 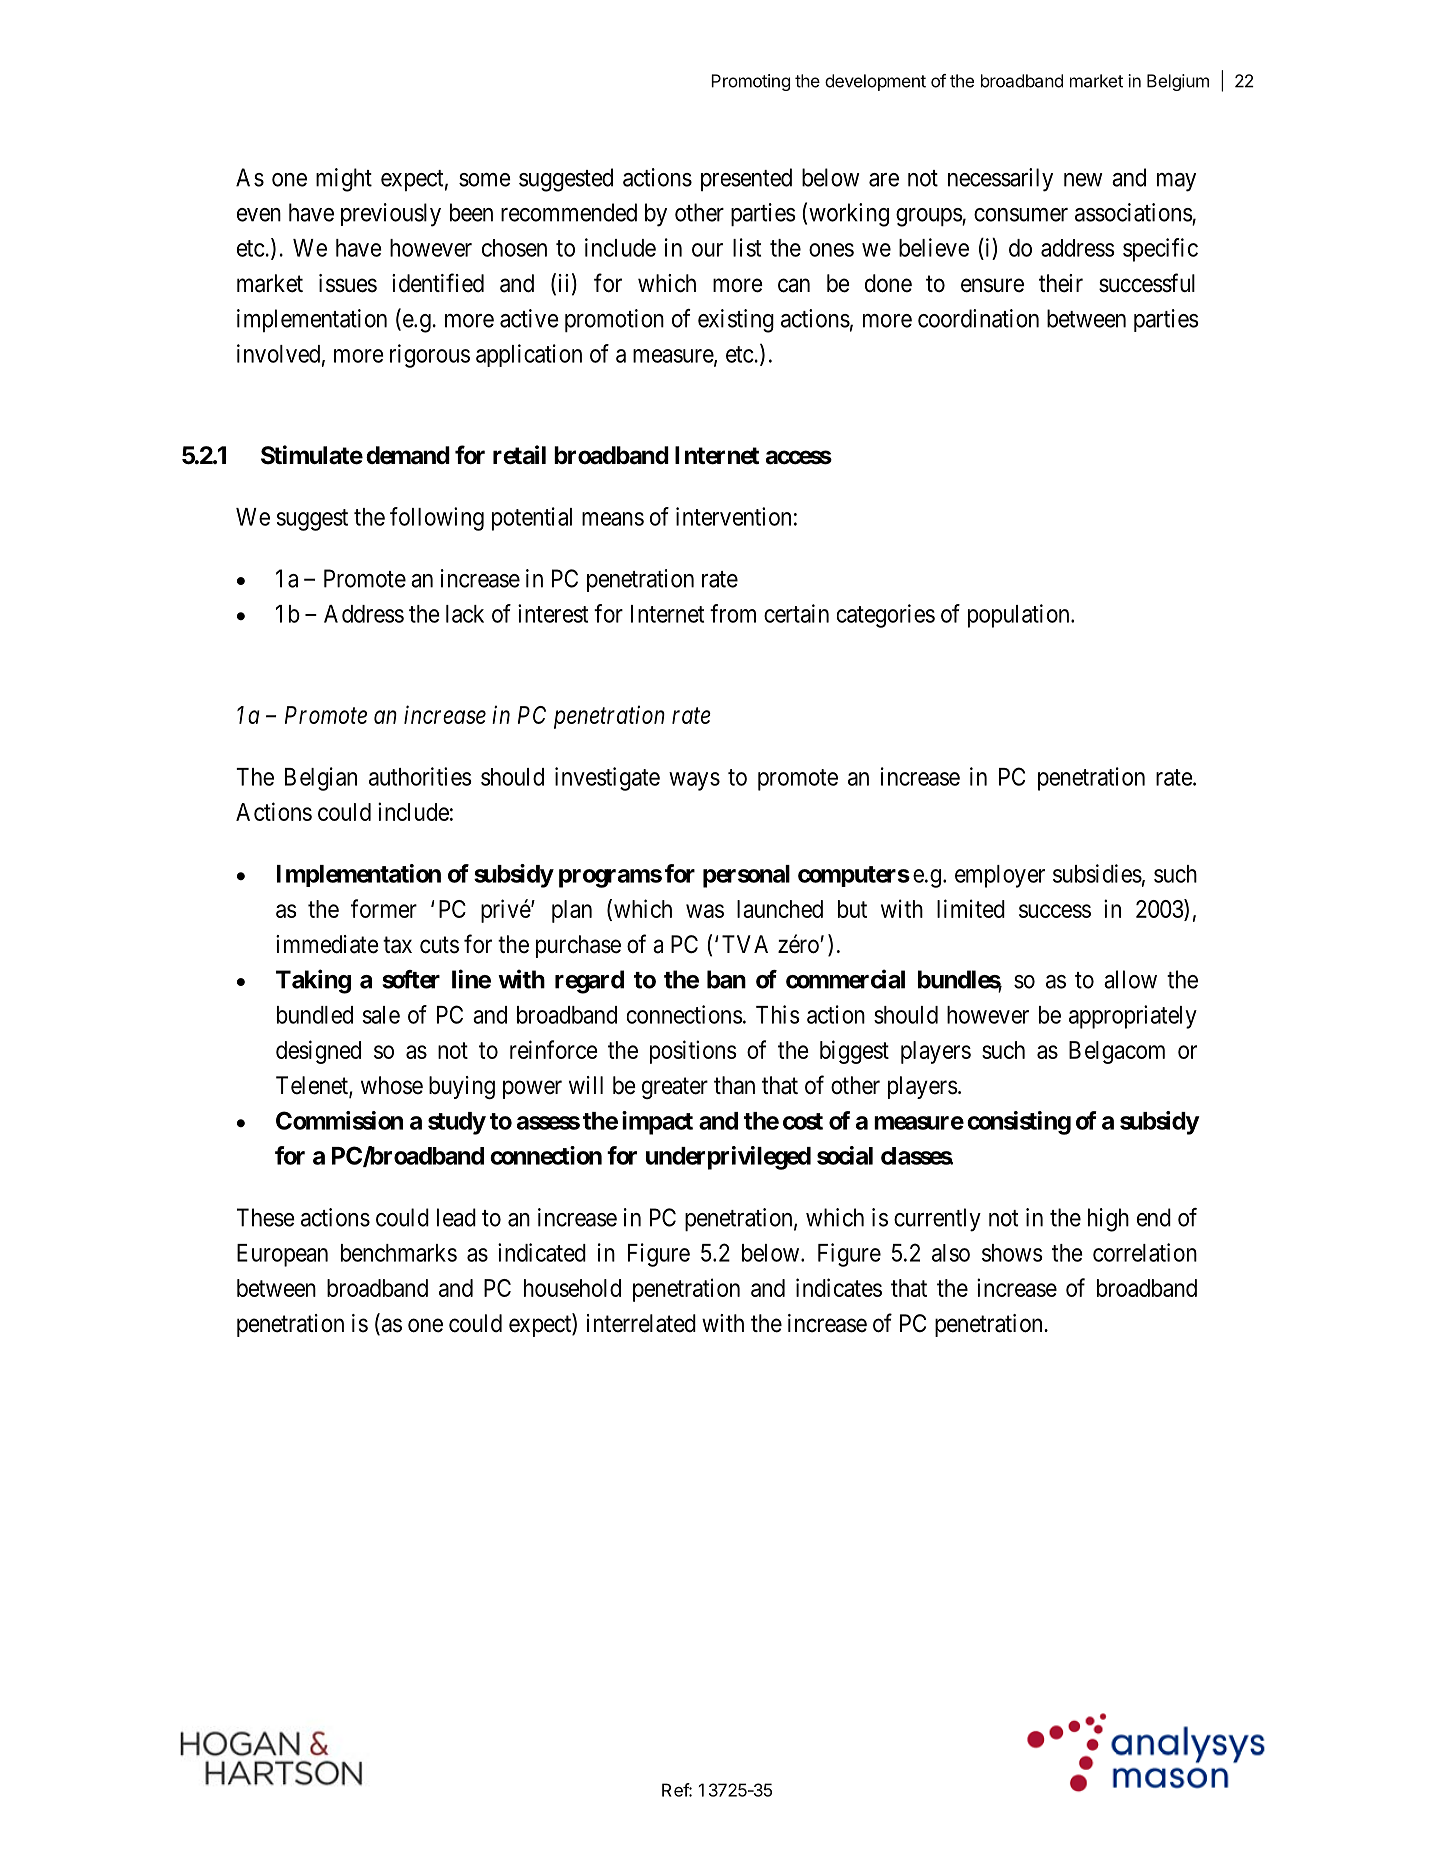 I want to click on Promoting, so click(x=750, y=82).
